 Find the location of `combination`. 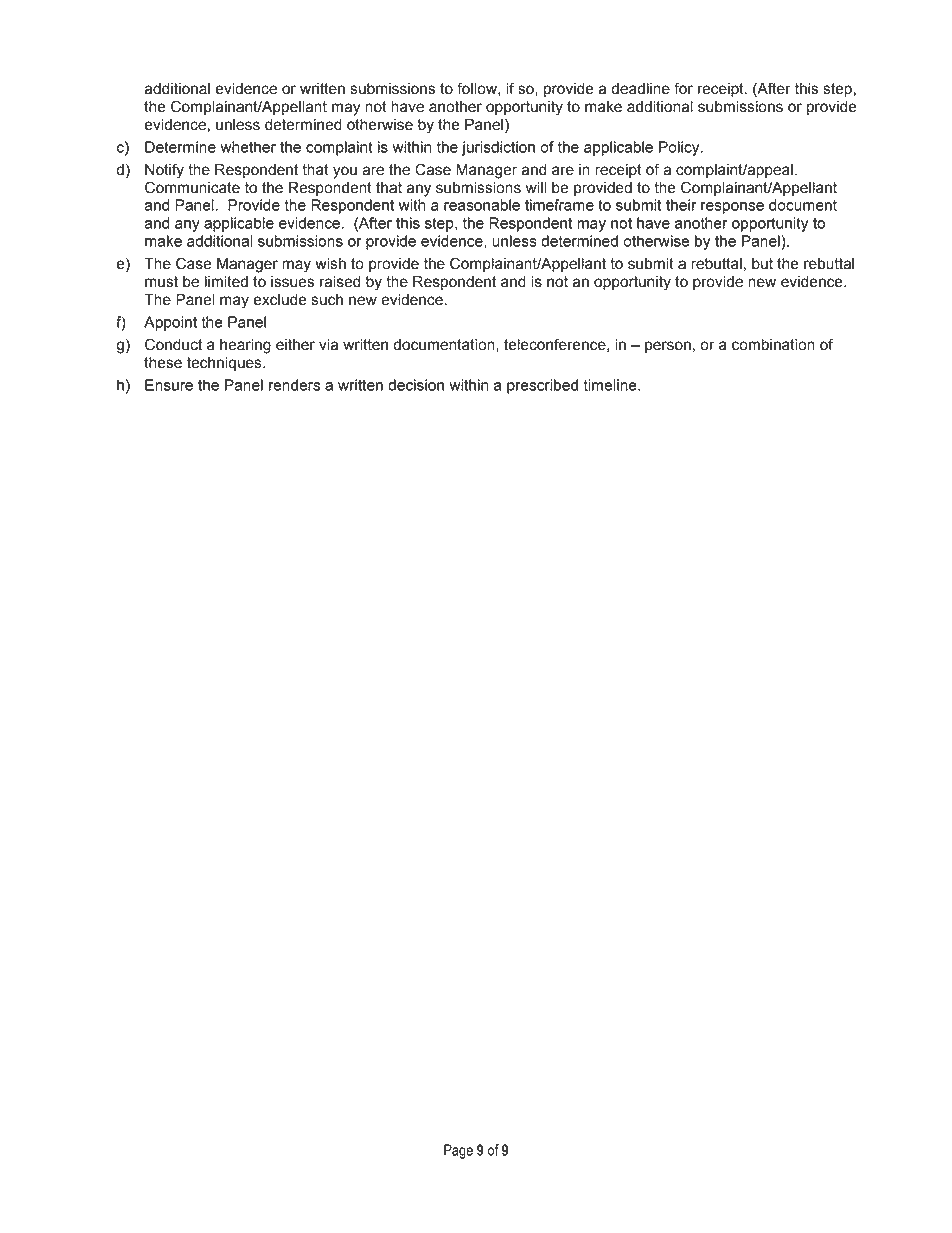

combination is located at coordinates (773, 345).
